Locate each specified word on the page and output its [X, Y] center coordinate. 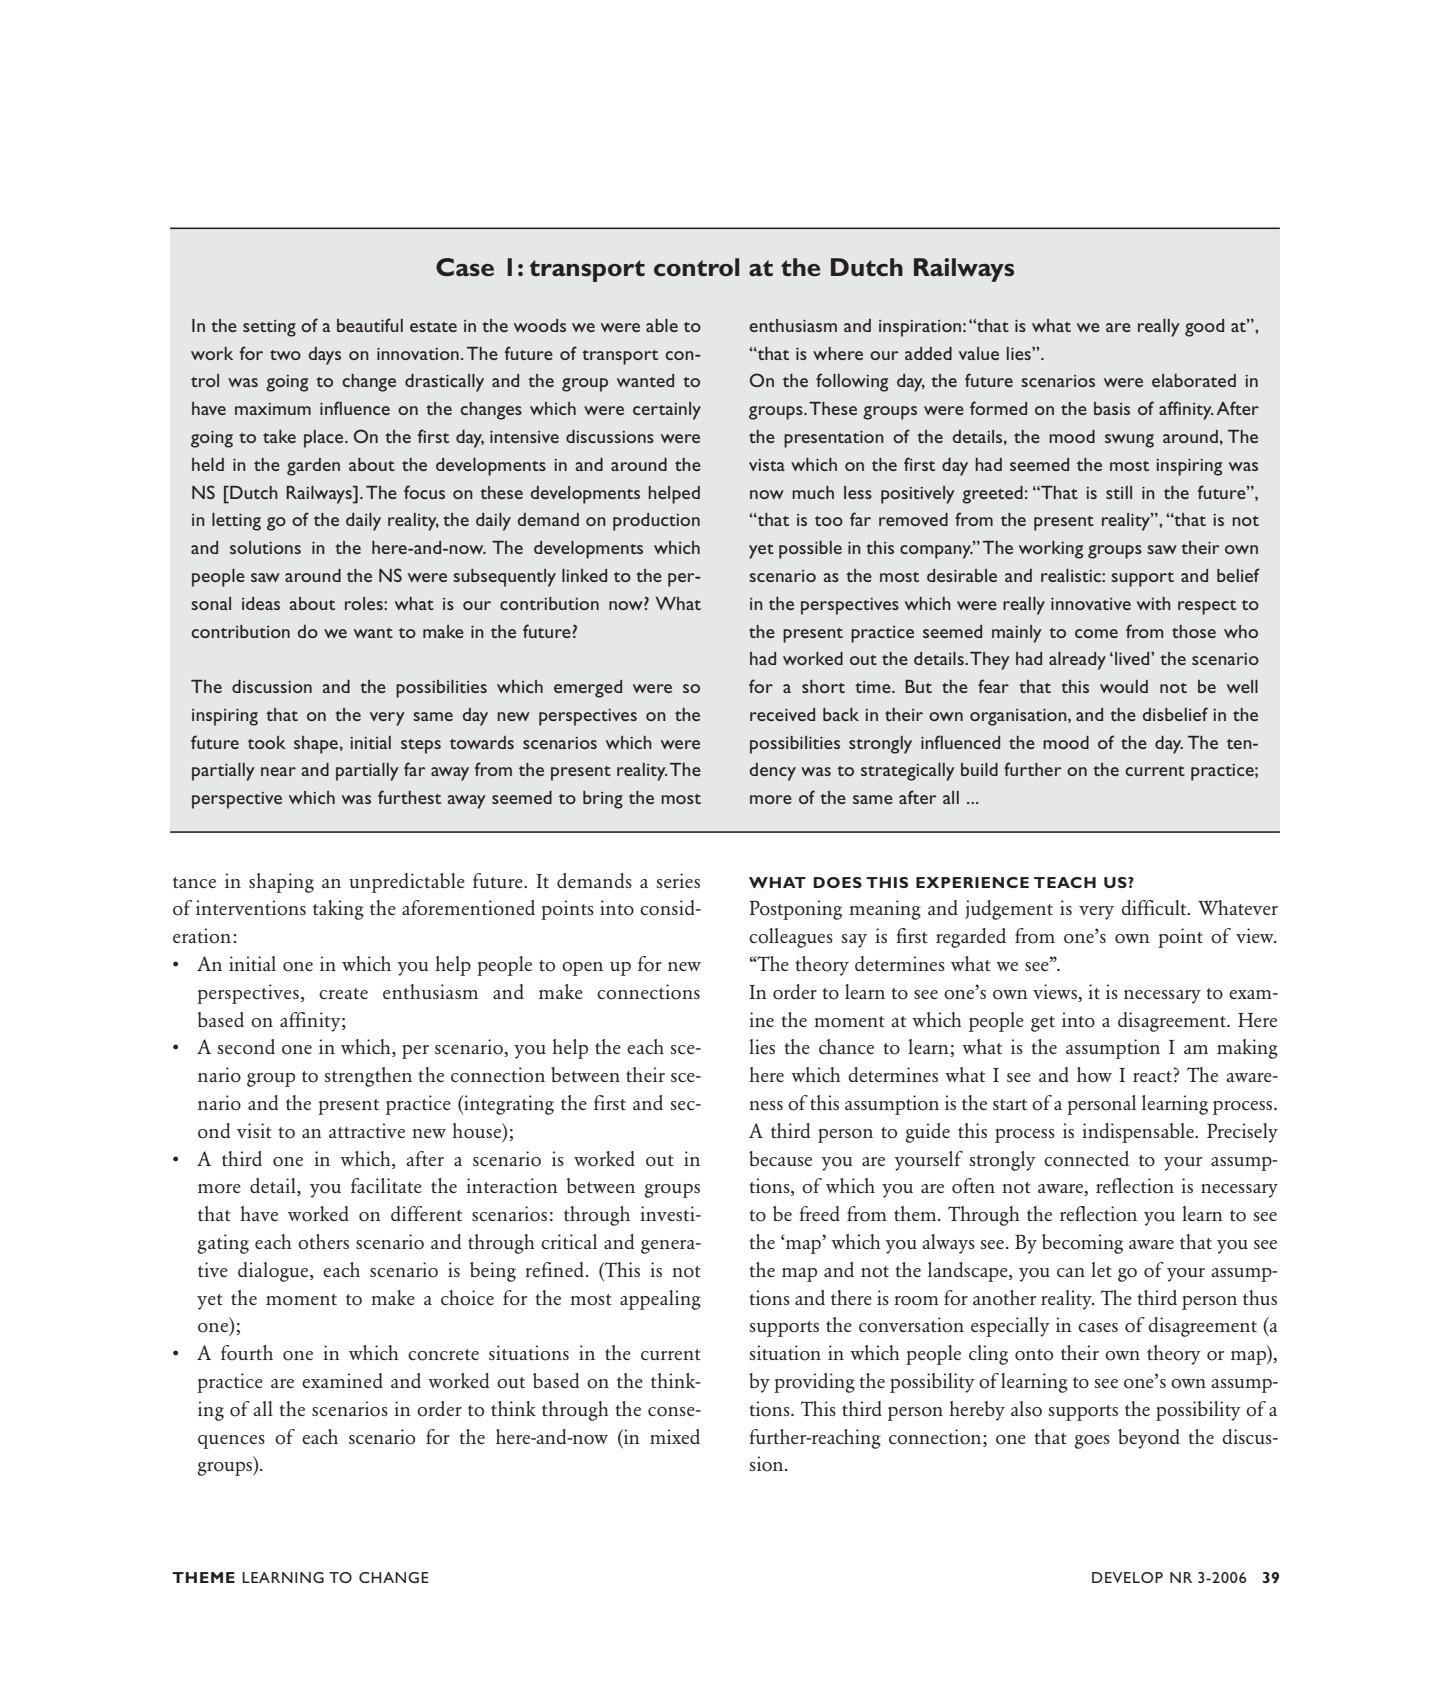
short [823, 686]
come [1096, 633]
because [780, 1158]
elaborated [1194, 380]
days [325, 356]
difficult [1155, 907]
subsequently [504, 578]
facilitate [386, 1185]
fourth [247, 1353]
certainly [667, 411]
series [678, 880]
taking [338, 910]
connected [1086, 1159]
